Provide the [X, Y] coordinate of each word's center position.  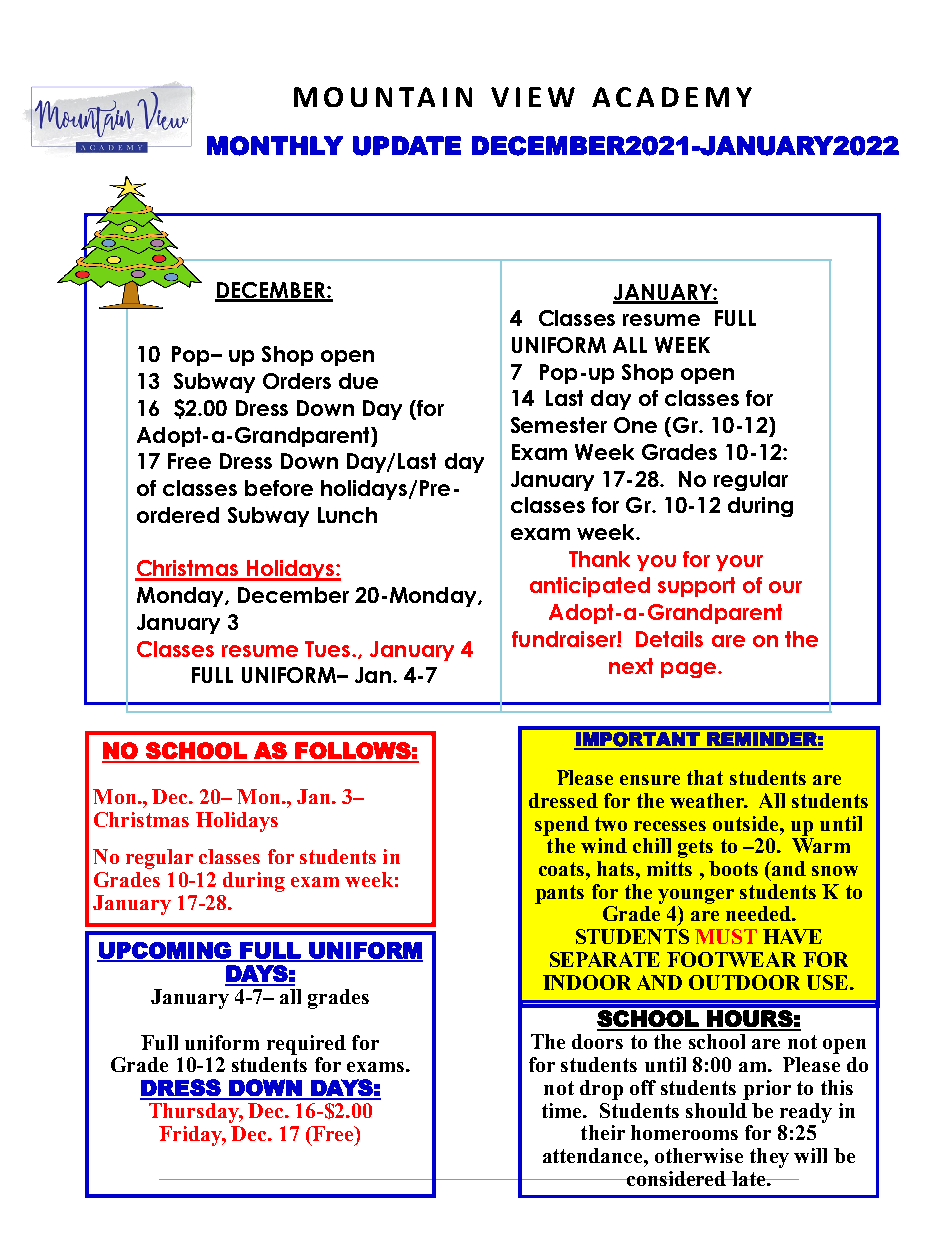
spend [562, 826]
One [635, 425]
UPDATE [407, 146]
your [739, 563]
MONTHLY [275, 146]
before [279, 488]
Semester [559, 425]
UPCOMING [165, 951]
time [563, 1110]
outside [747, 823]
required [306, 1045]
